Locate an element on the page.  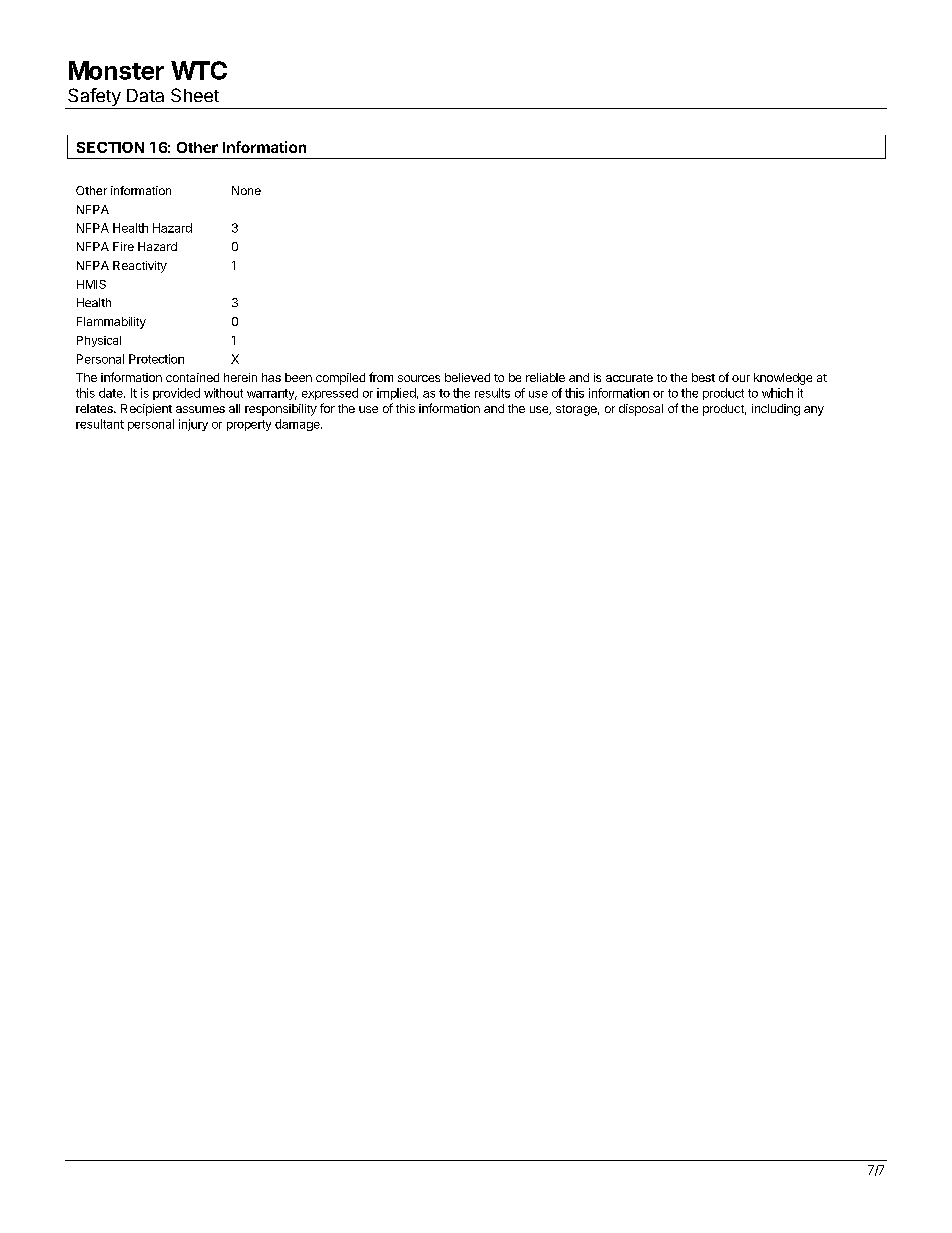
WTC is located at coordinates (199, 70).
